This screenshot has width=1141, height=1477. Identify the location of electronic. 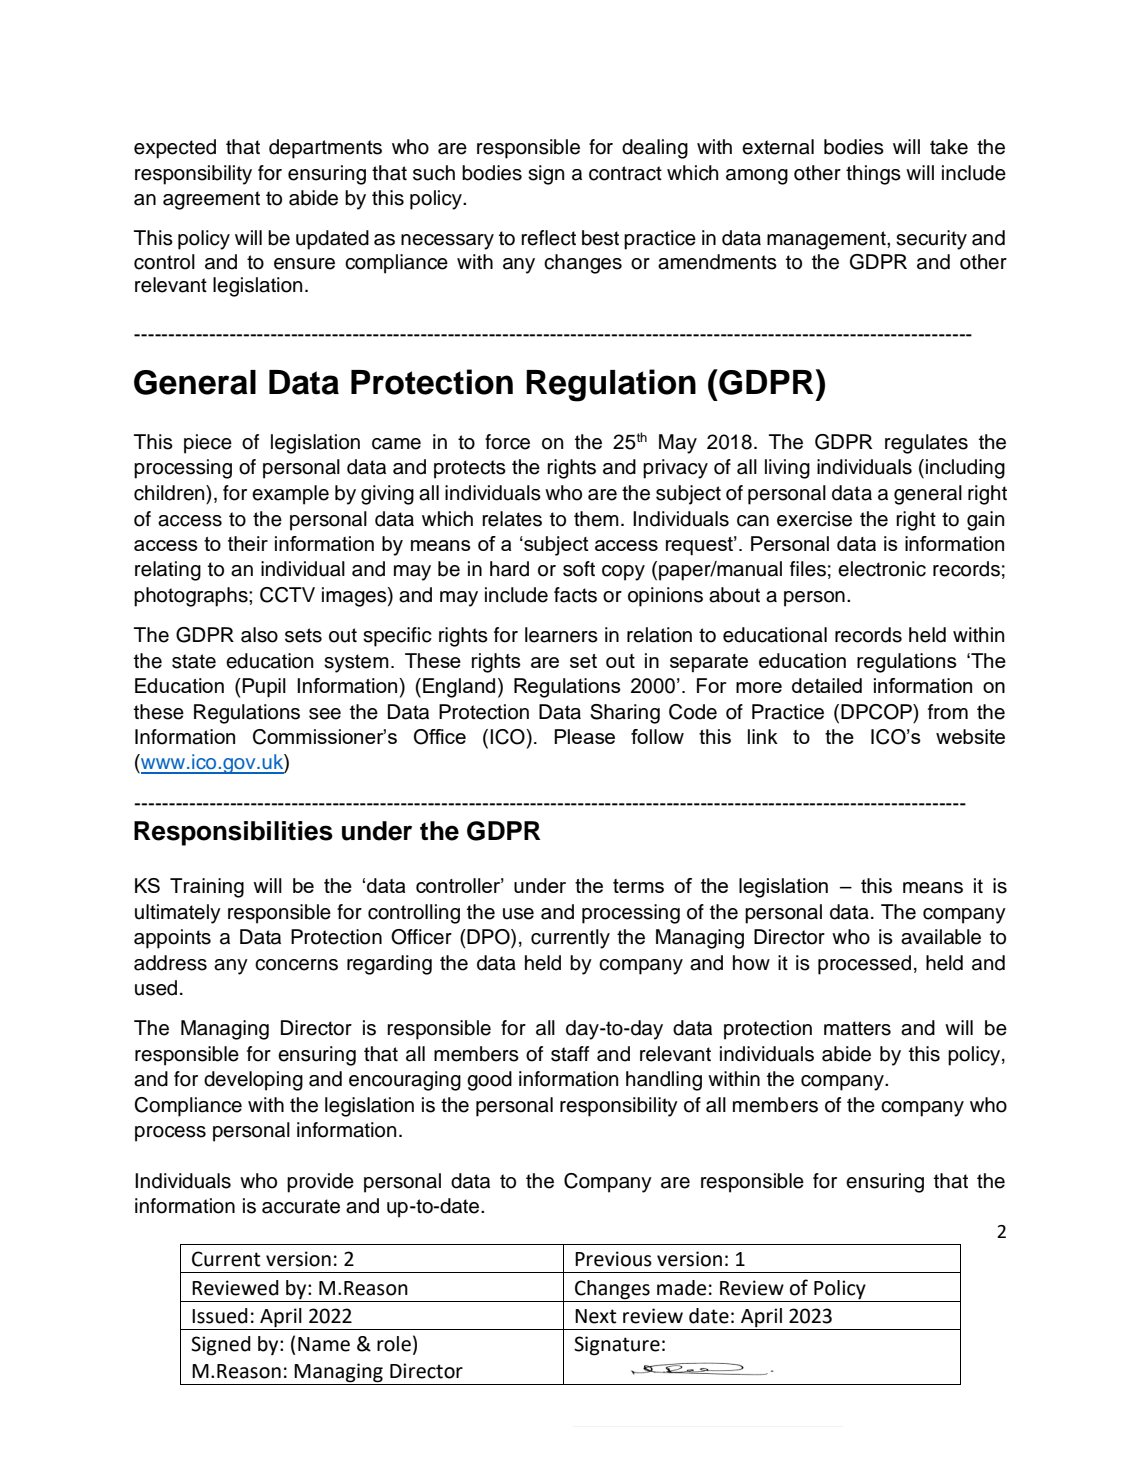
(882, 569).
